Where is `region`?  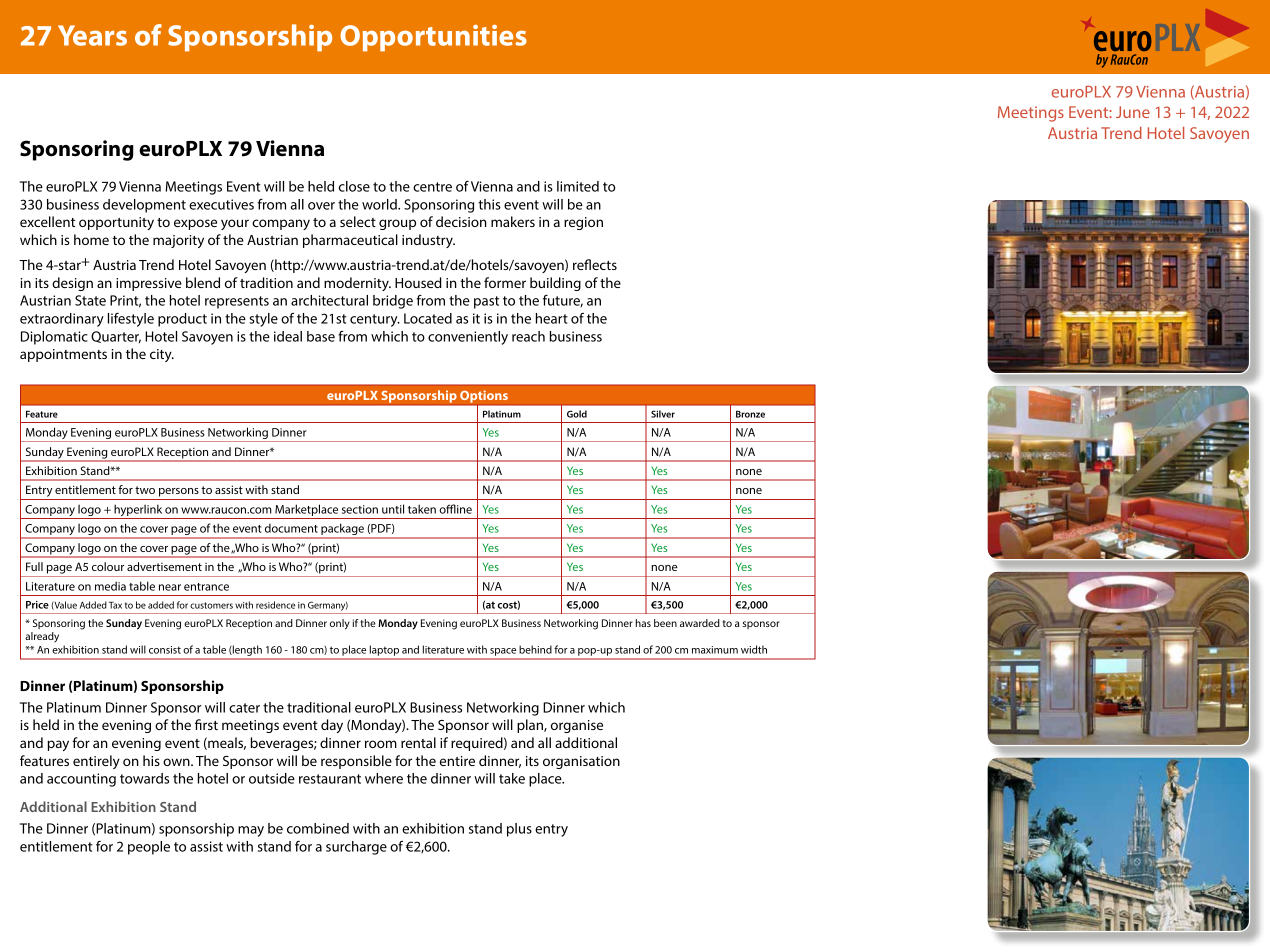 region is located at coordinates (583, 223).
